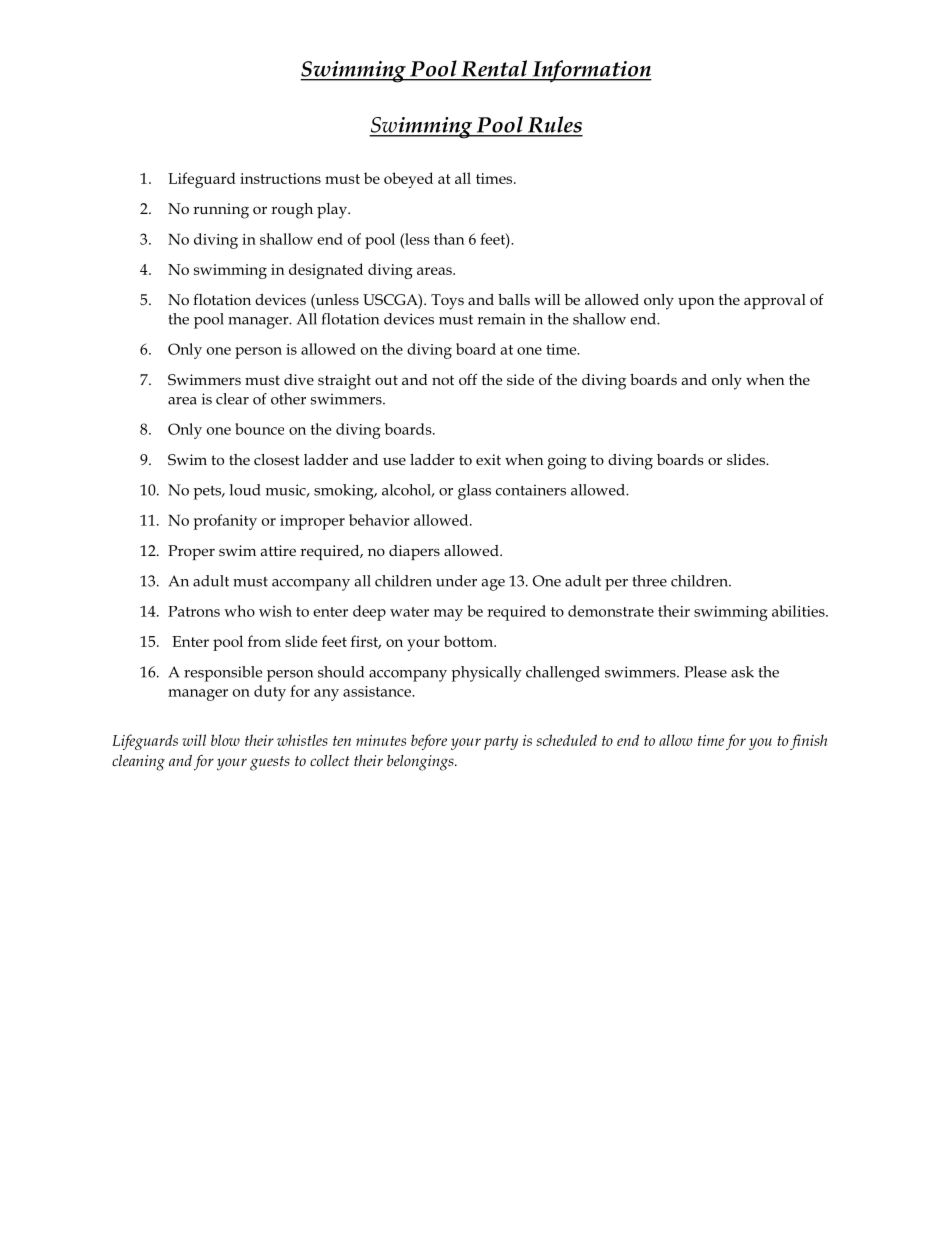  What do you see at coordinates (567, 462) in the screenshot?
I see `going` at bounding box center [567, 462].
